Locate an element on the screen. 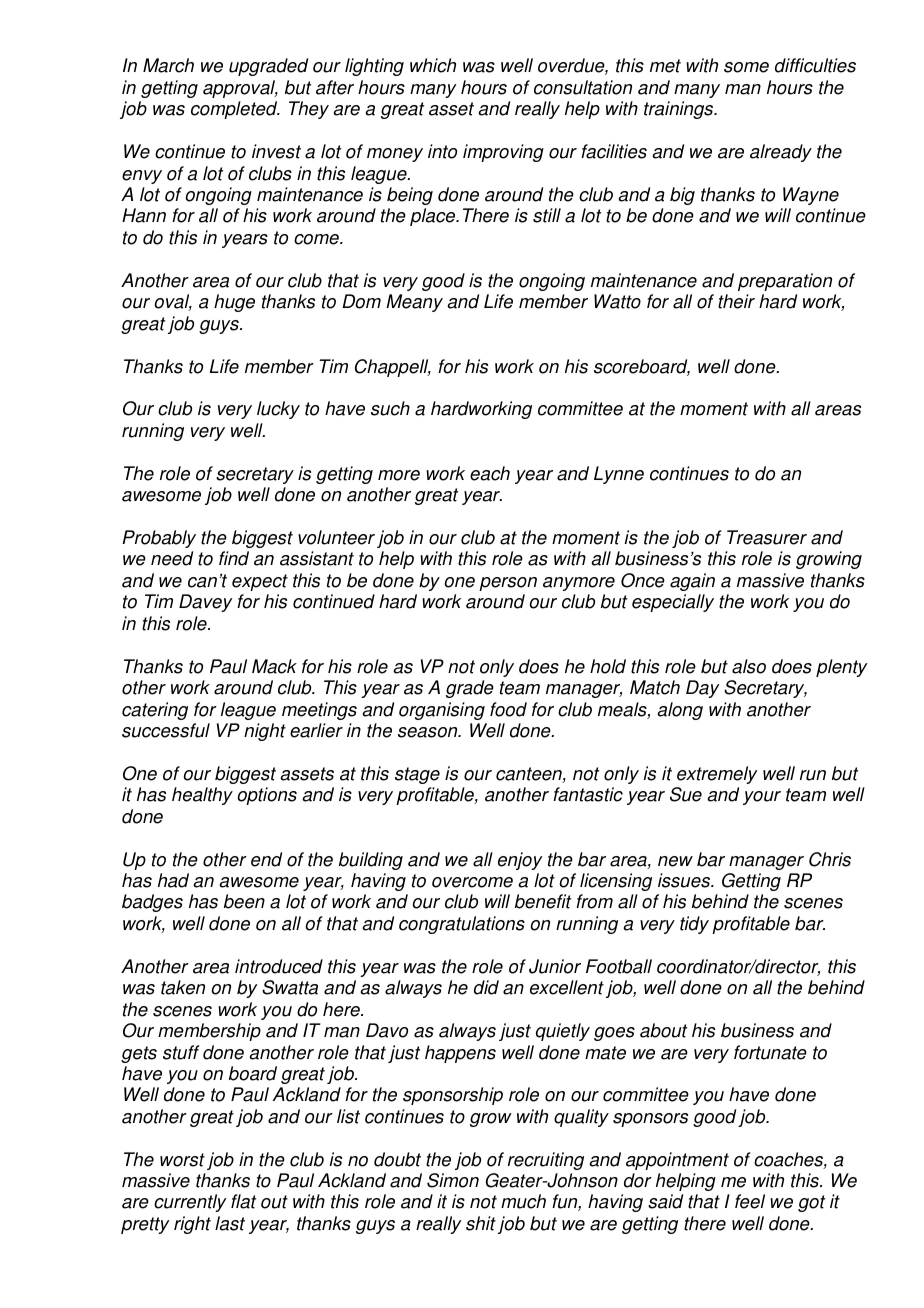 The height and width of the screenshot is (1308, 924). night is located at coordinates (265, 732).
